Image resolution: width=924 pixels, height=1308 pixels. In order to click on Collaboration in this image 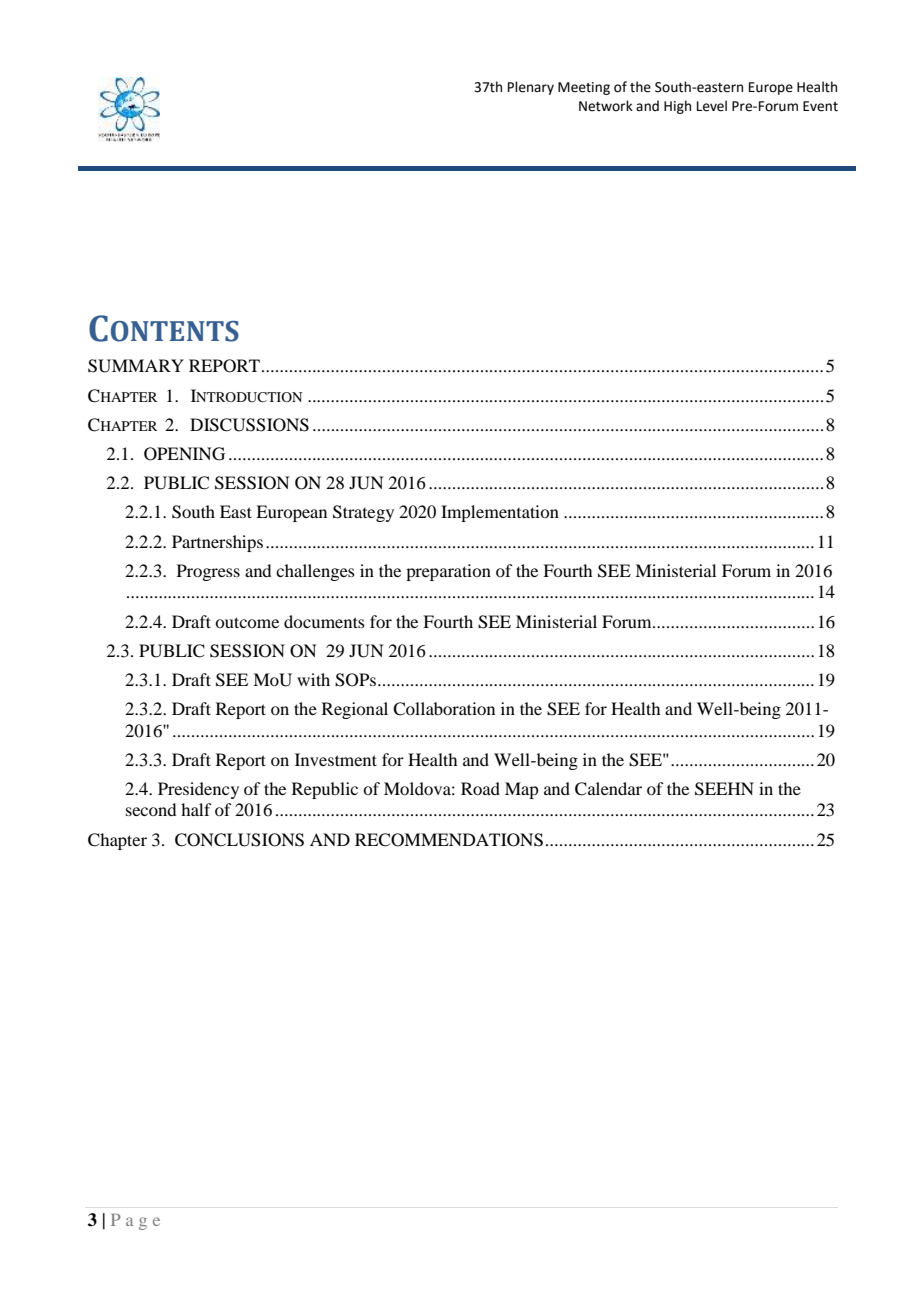, I will do `click(444, 709)`.
